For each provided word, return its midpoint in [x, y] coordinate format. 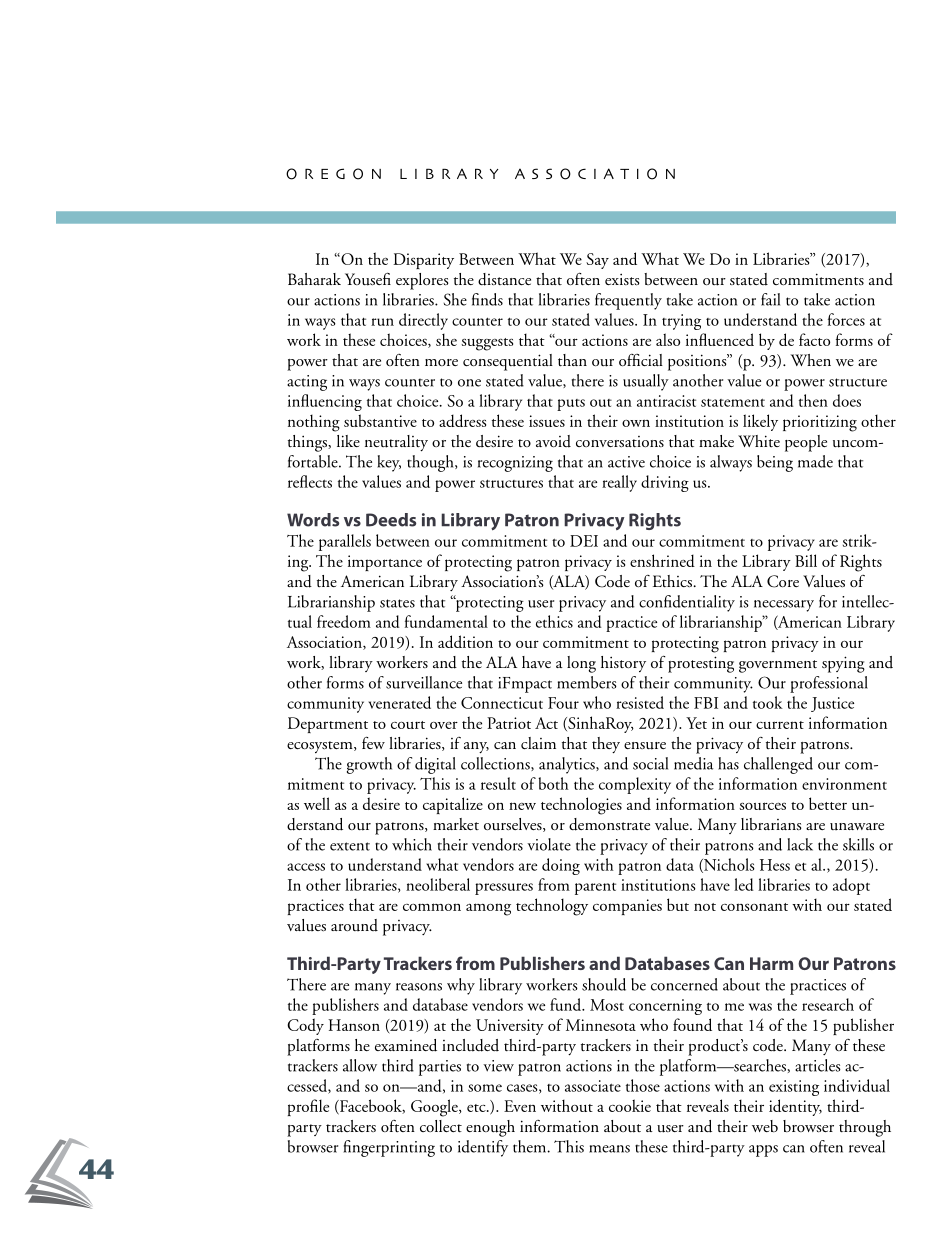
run [382, 322]
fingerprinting [389, 1148]
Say [597, 261]
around [354, 925]
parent [595, 889]
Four [563, 703]
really [619, 483]
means [609, 1149]
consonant [754, 907]
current [780, 725]
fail [770, 299]
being [775, 463]
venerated [399, 702]
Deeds [391, 520]
